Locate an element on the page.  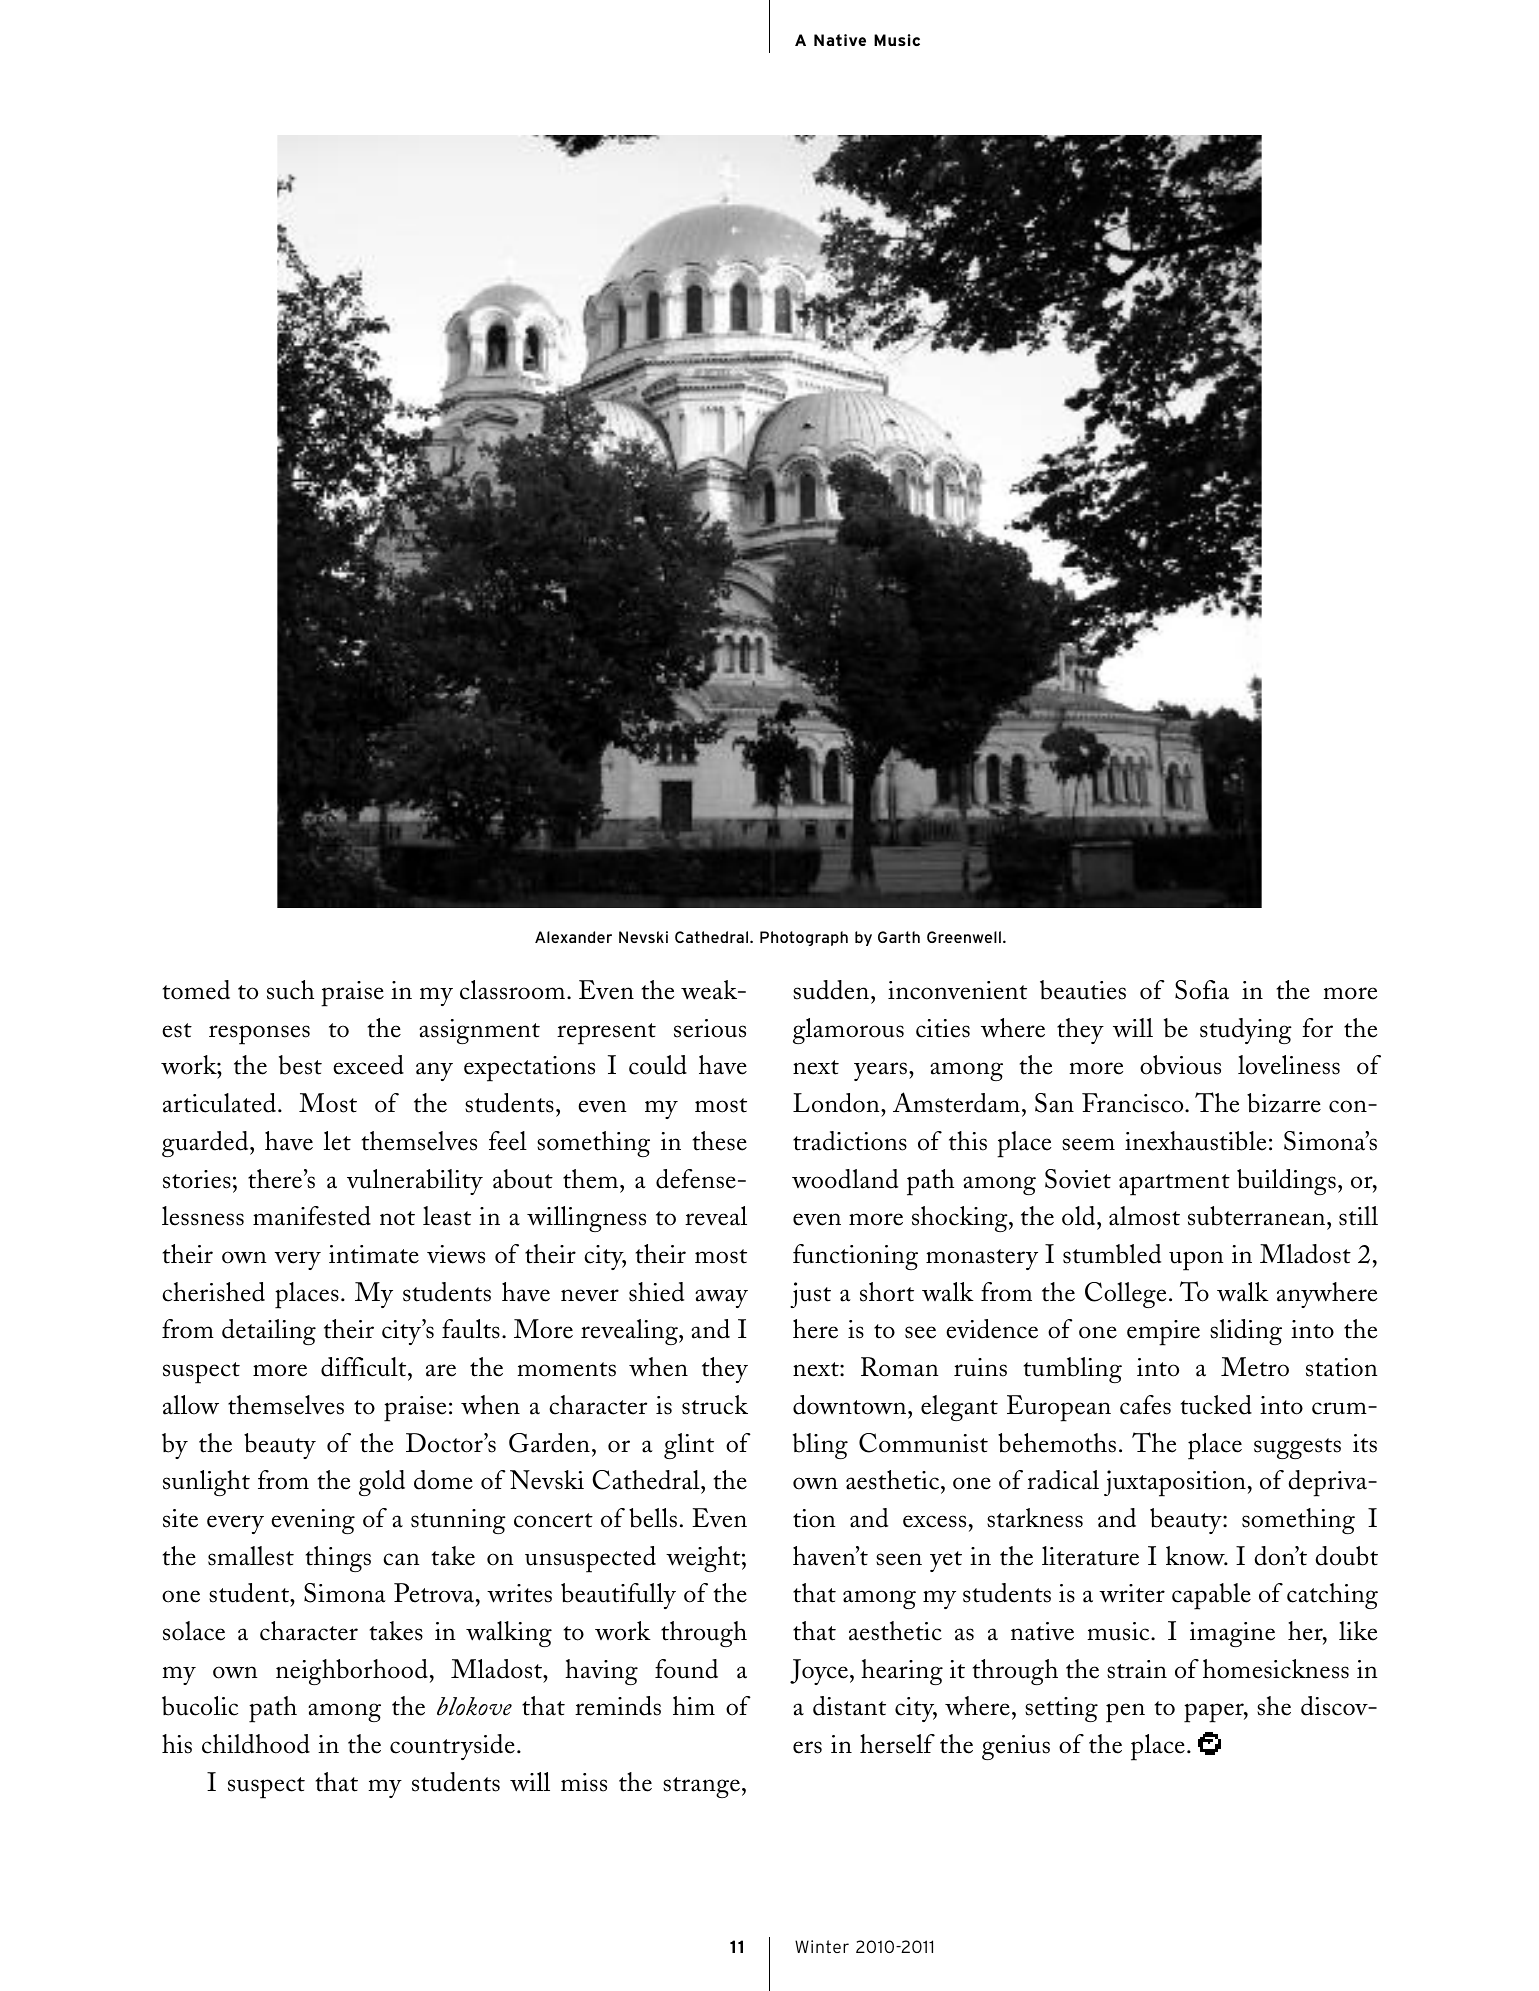
such is located at coordinates (290, 990).
